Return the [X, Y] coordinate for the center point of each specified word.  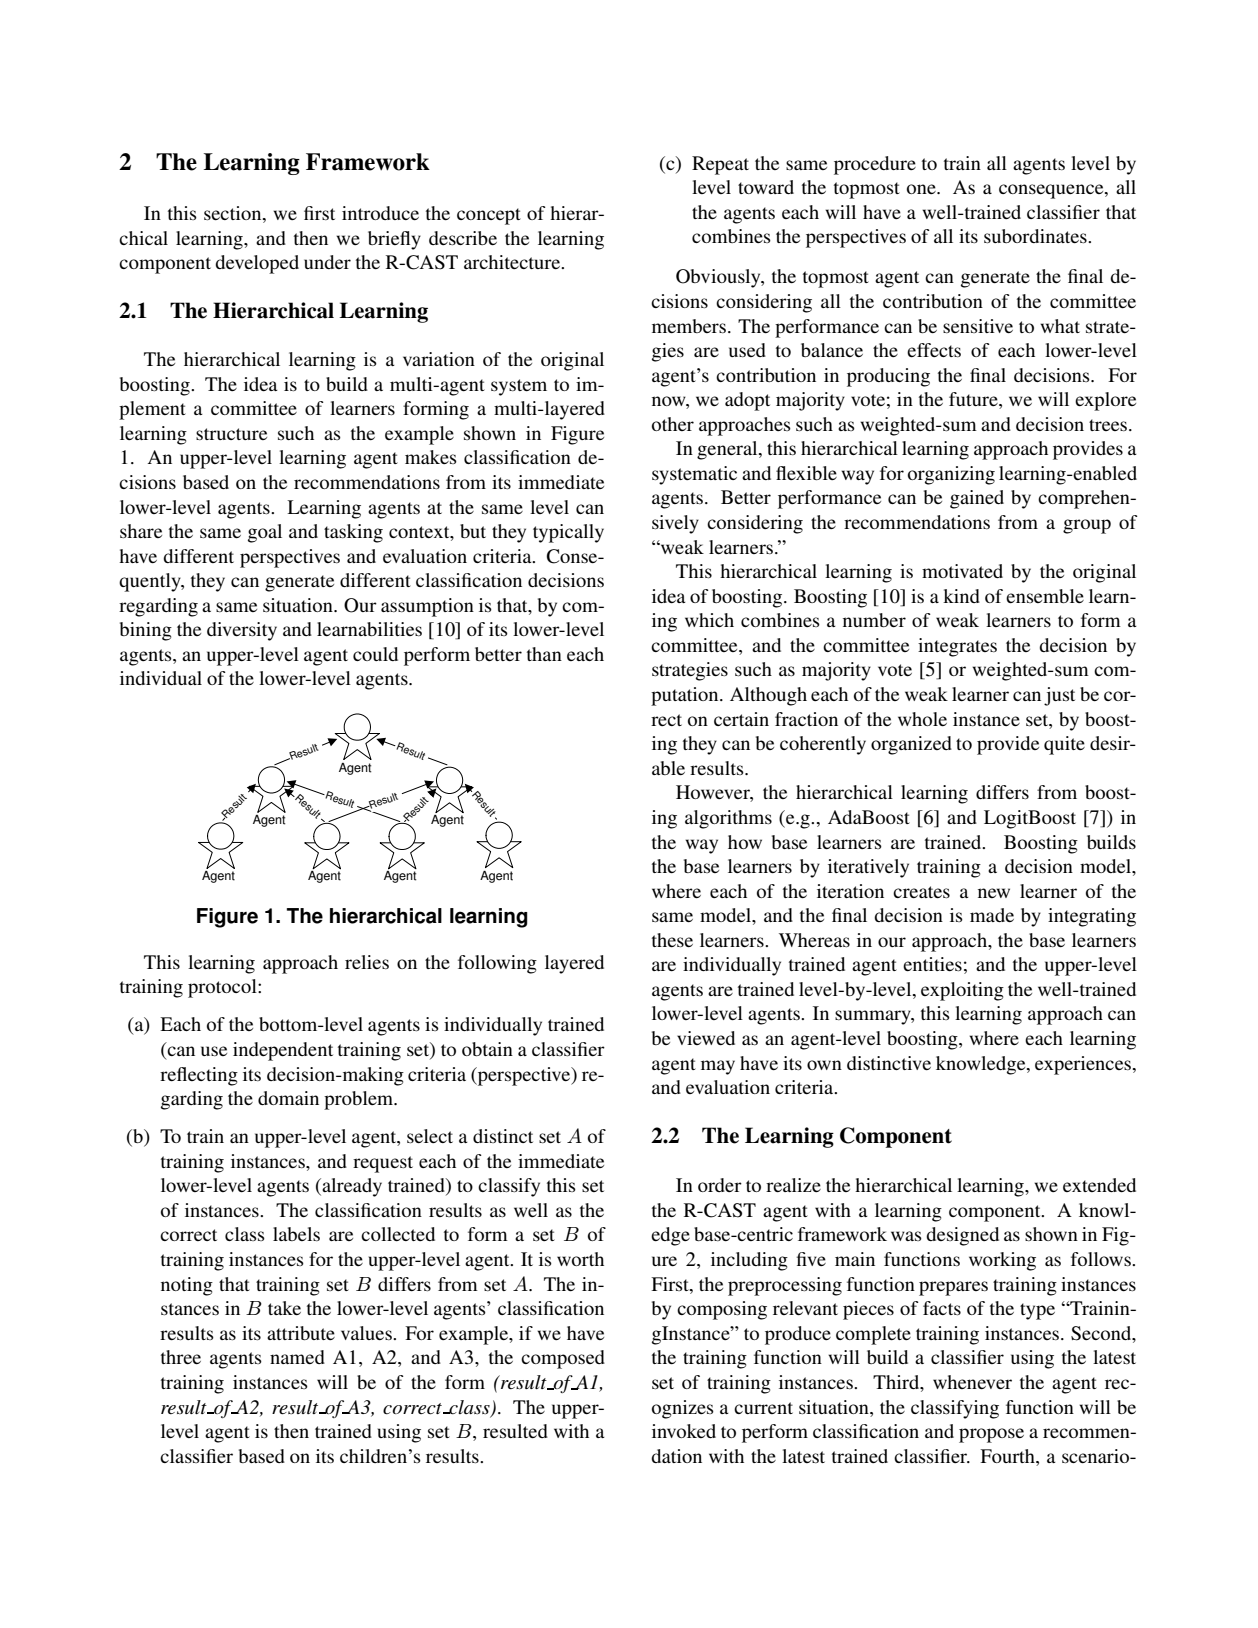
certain [741, 719]
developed [257, 264]
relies [367, 962]
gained [977, 499]
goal [265, 533]
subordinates [1036, 236]
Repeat [720, 165]
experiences [1083, 1065]
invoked [684, 1431]
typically [568, 533]
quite [1064, 745]
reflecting [199, 1076]
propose [991, 1435]
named [297, 1357]
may [718, 1067]
